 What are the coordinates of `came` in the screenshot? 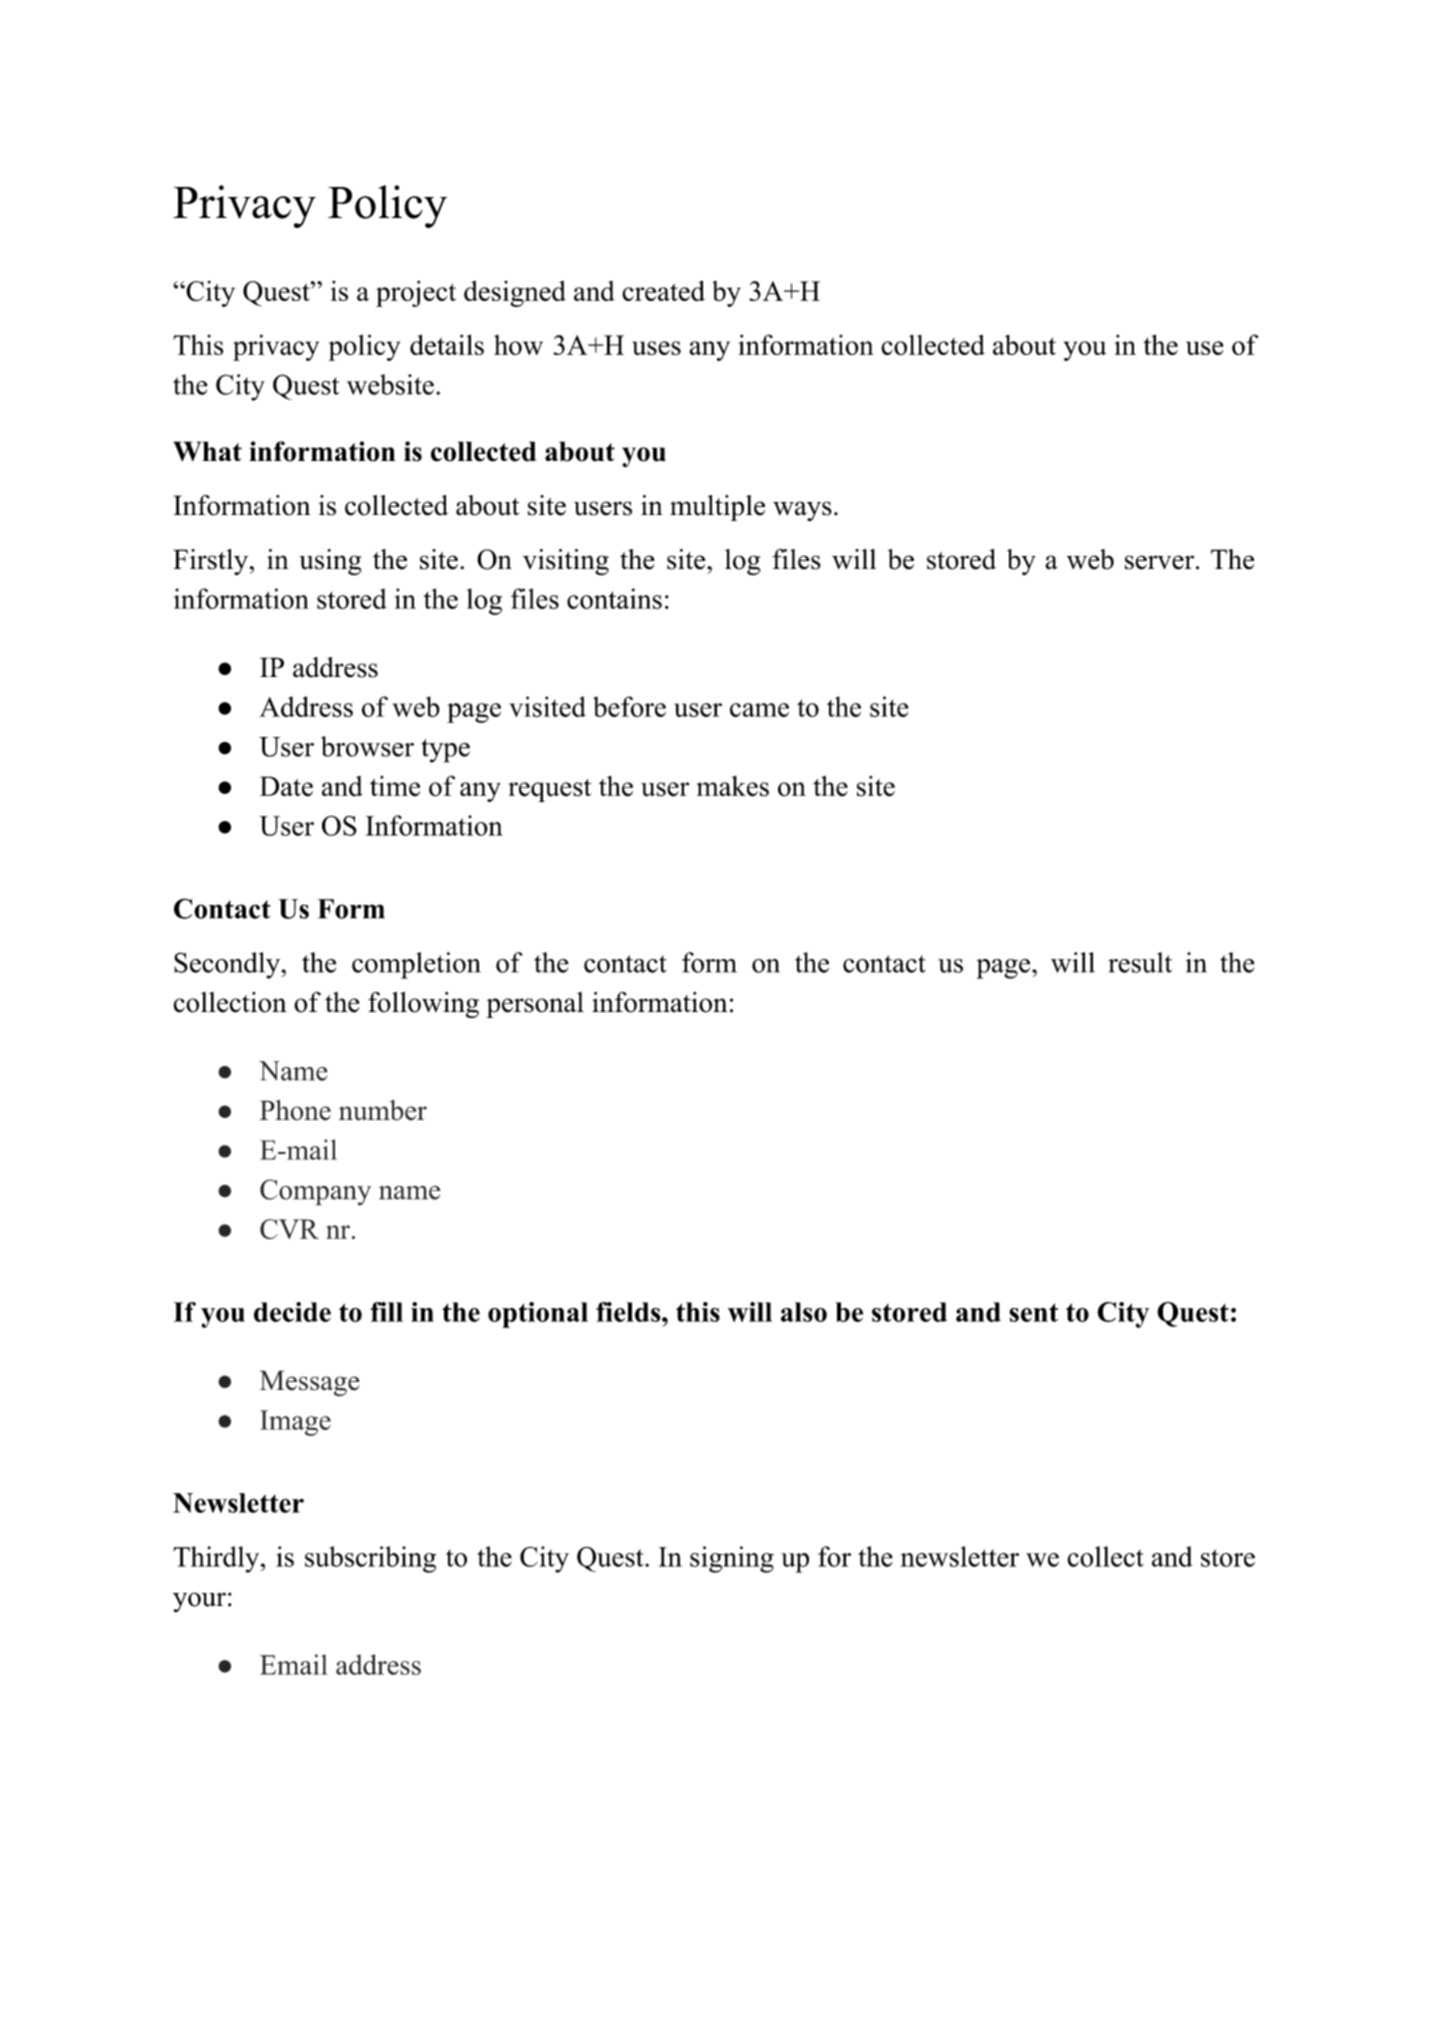 It's located at (759, 710).
